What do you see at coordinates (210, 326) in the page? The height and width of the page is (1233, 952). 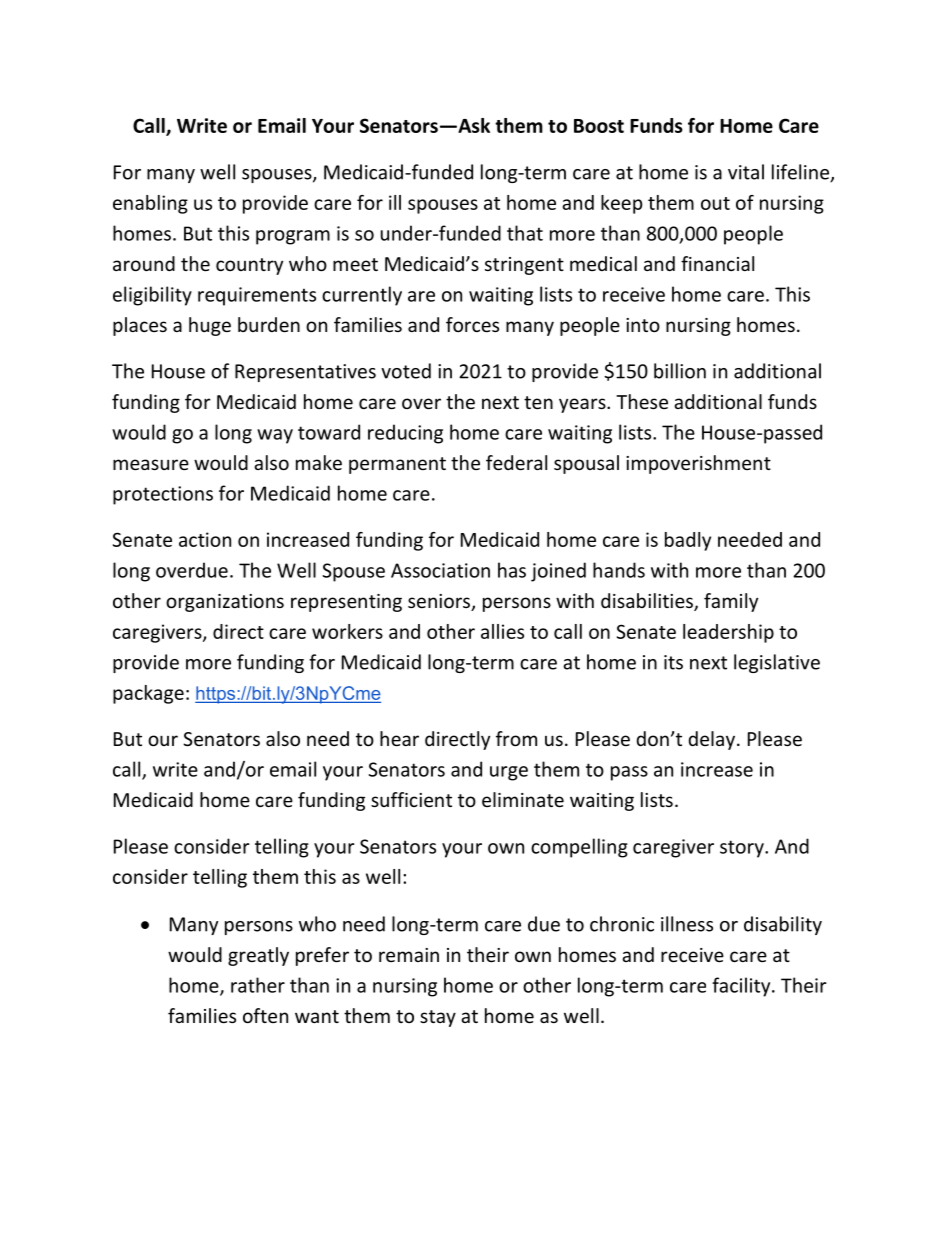 I see `huge` at bounding box center [210, 326].
